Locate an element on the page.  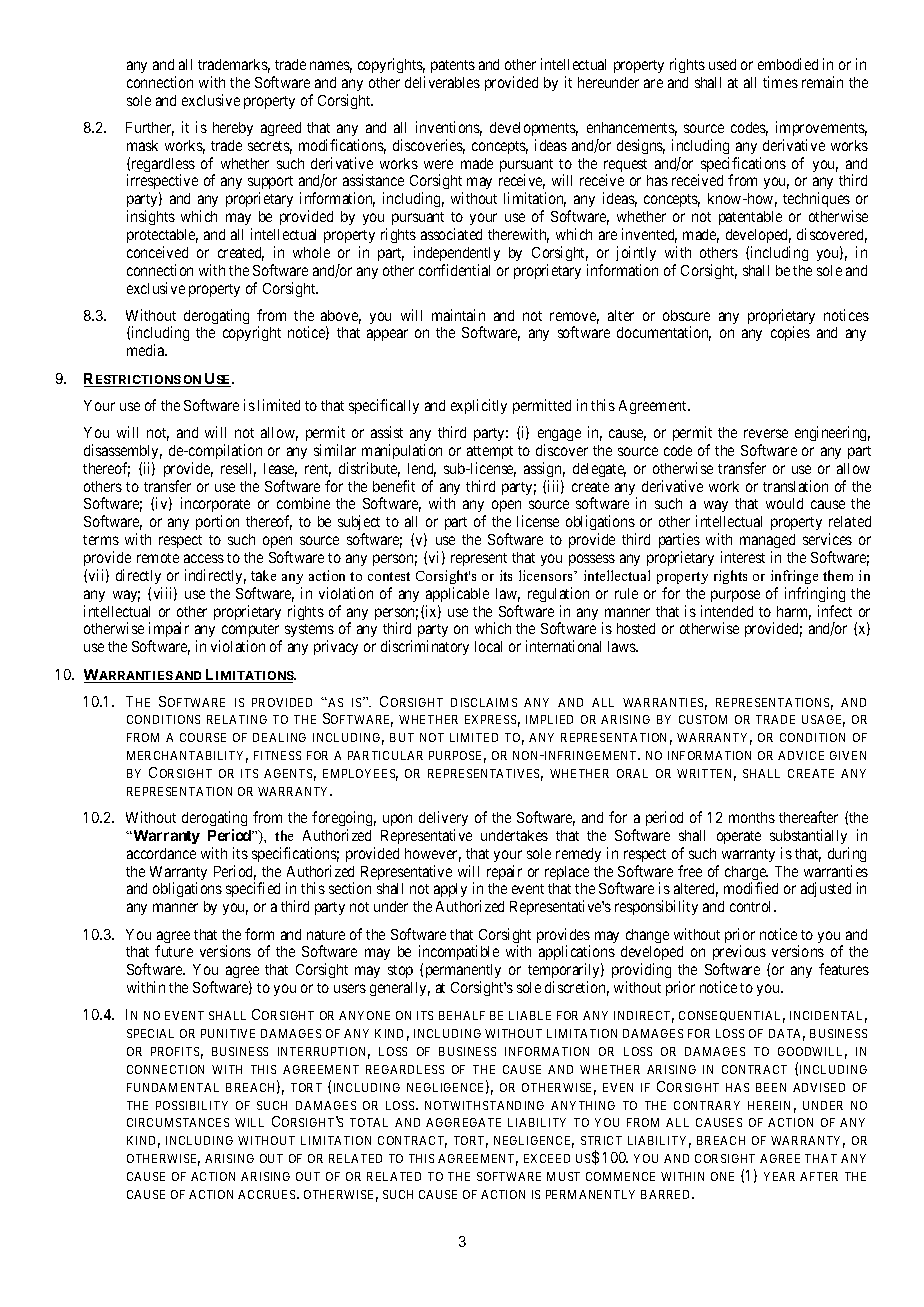
previous is located at coordinates (739, 954).
